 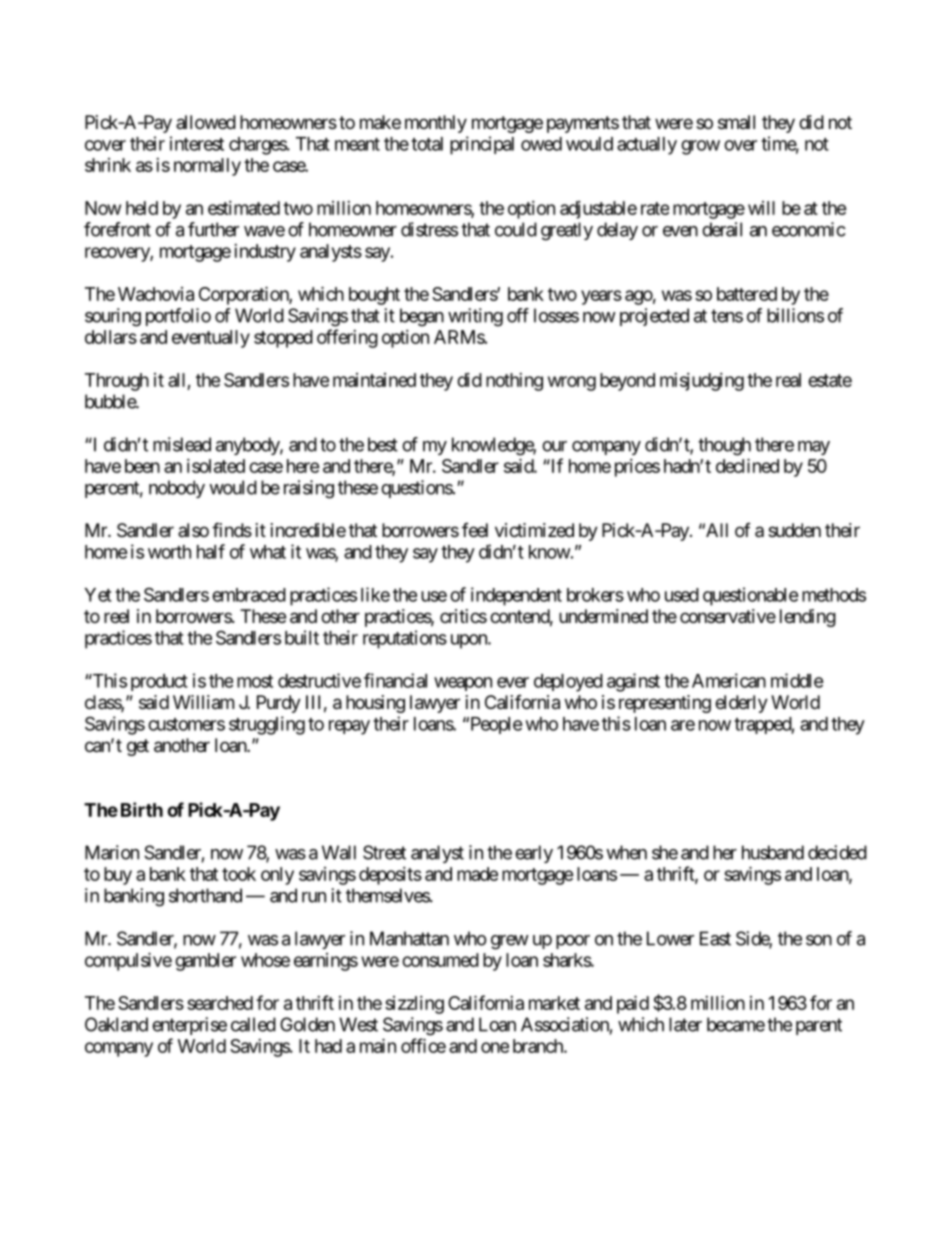 I want to click on questionable, so click(x=751, y=596).
